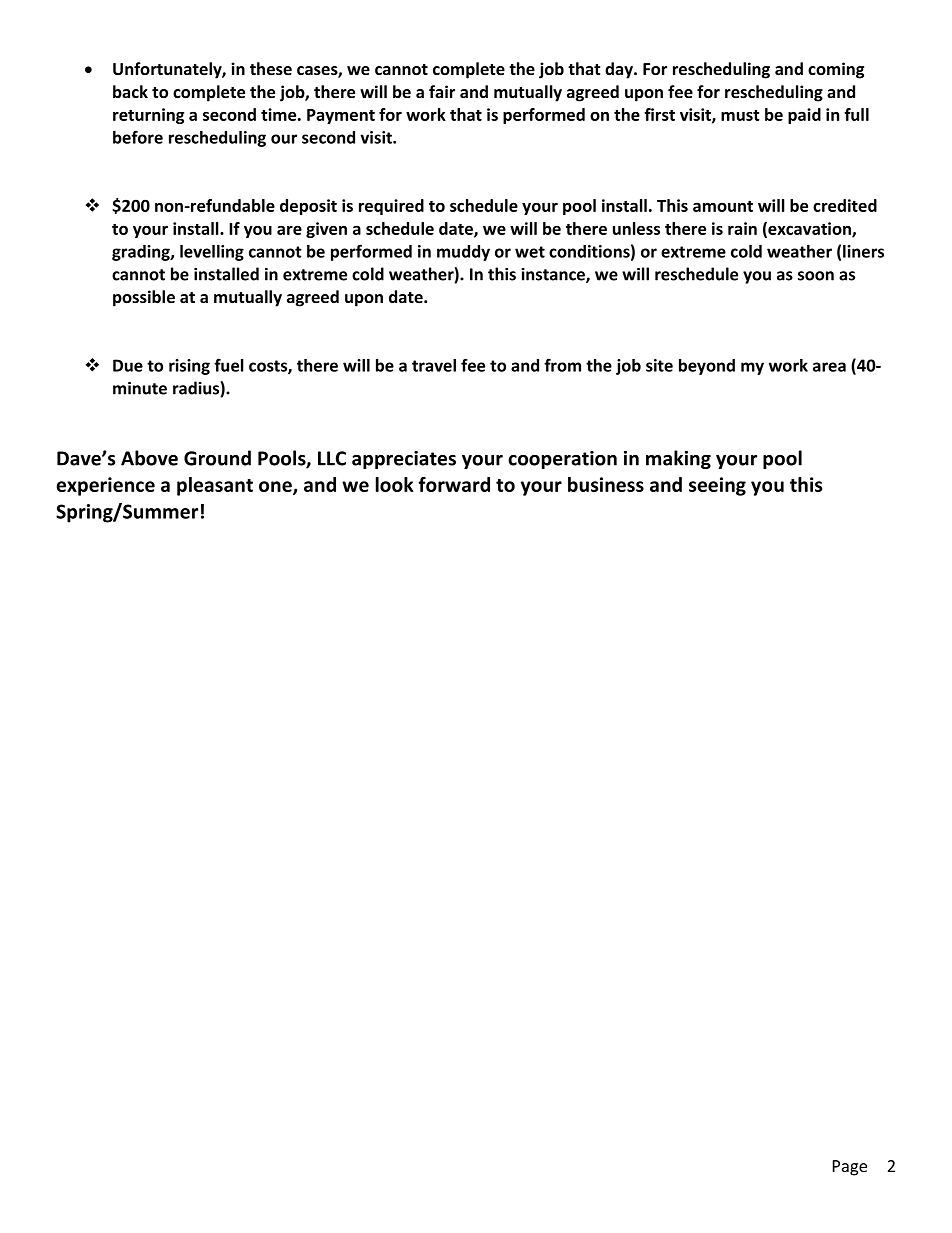  Describe the element at coordinates (148, 116) in the document. I see `returning` at that location.
